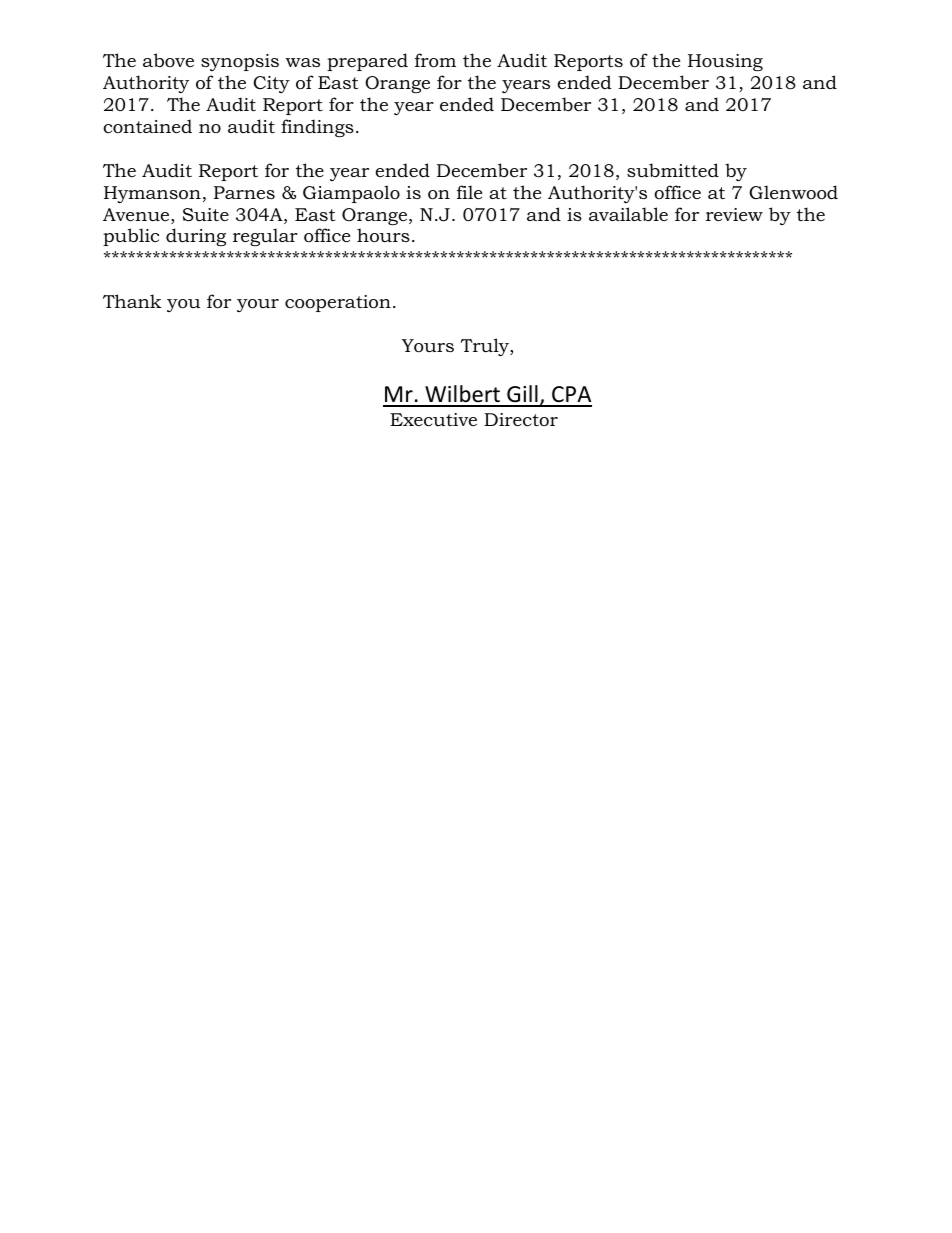 The height and width of the page is (1233, 952). I want to click on Executive, so click(433, 420).
